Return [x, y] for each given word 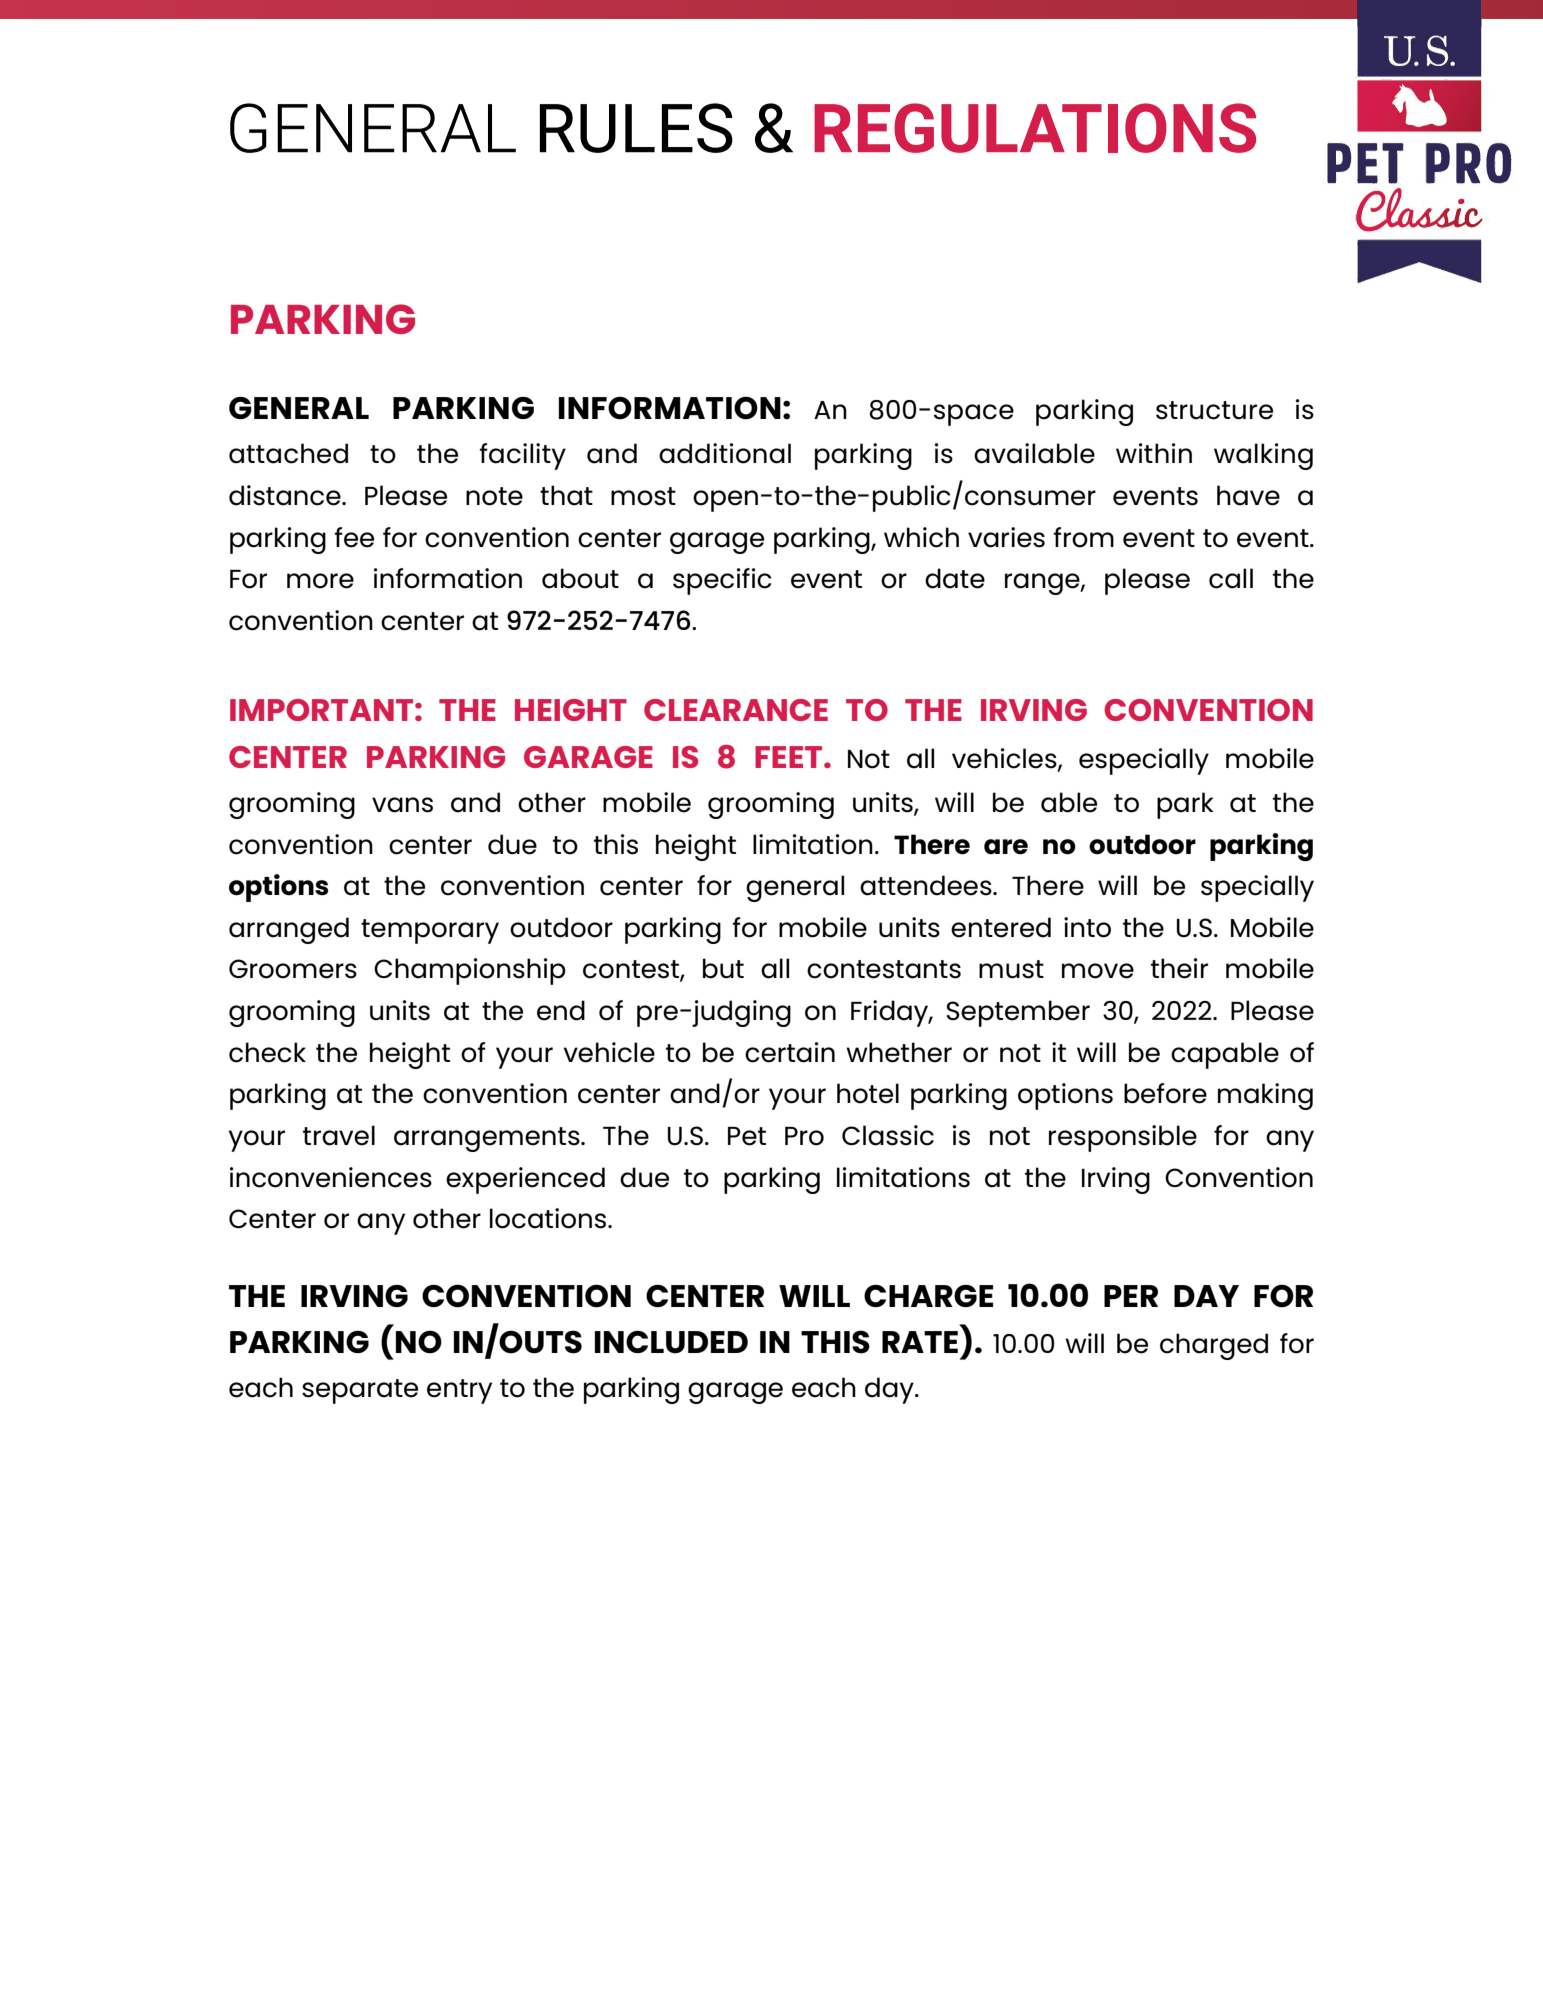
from [1083, 537]
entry [459, 1391]
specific [722, 581]
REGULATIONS [1035, 128]
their [1179, 968]
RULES [636, 128]
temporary [430, 931]
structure [1214, 410]
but [723, 968]
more [320, 581]
